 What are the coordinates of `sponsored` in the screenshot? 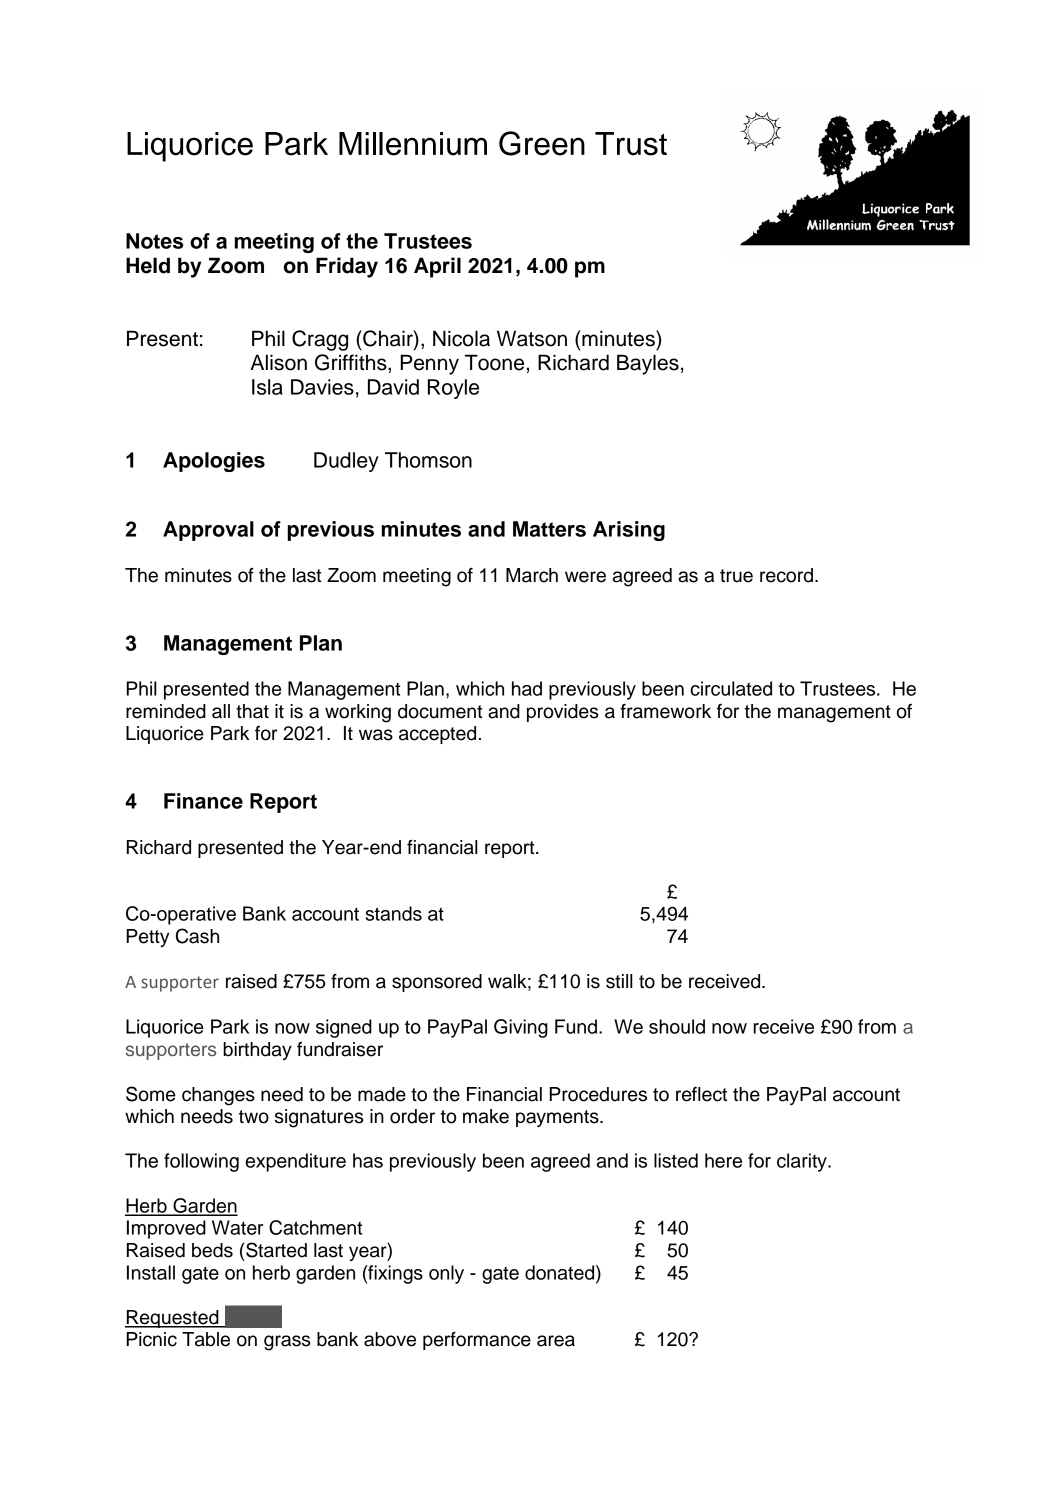 It's located at (437, 983).
